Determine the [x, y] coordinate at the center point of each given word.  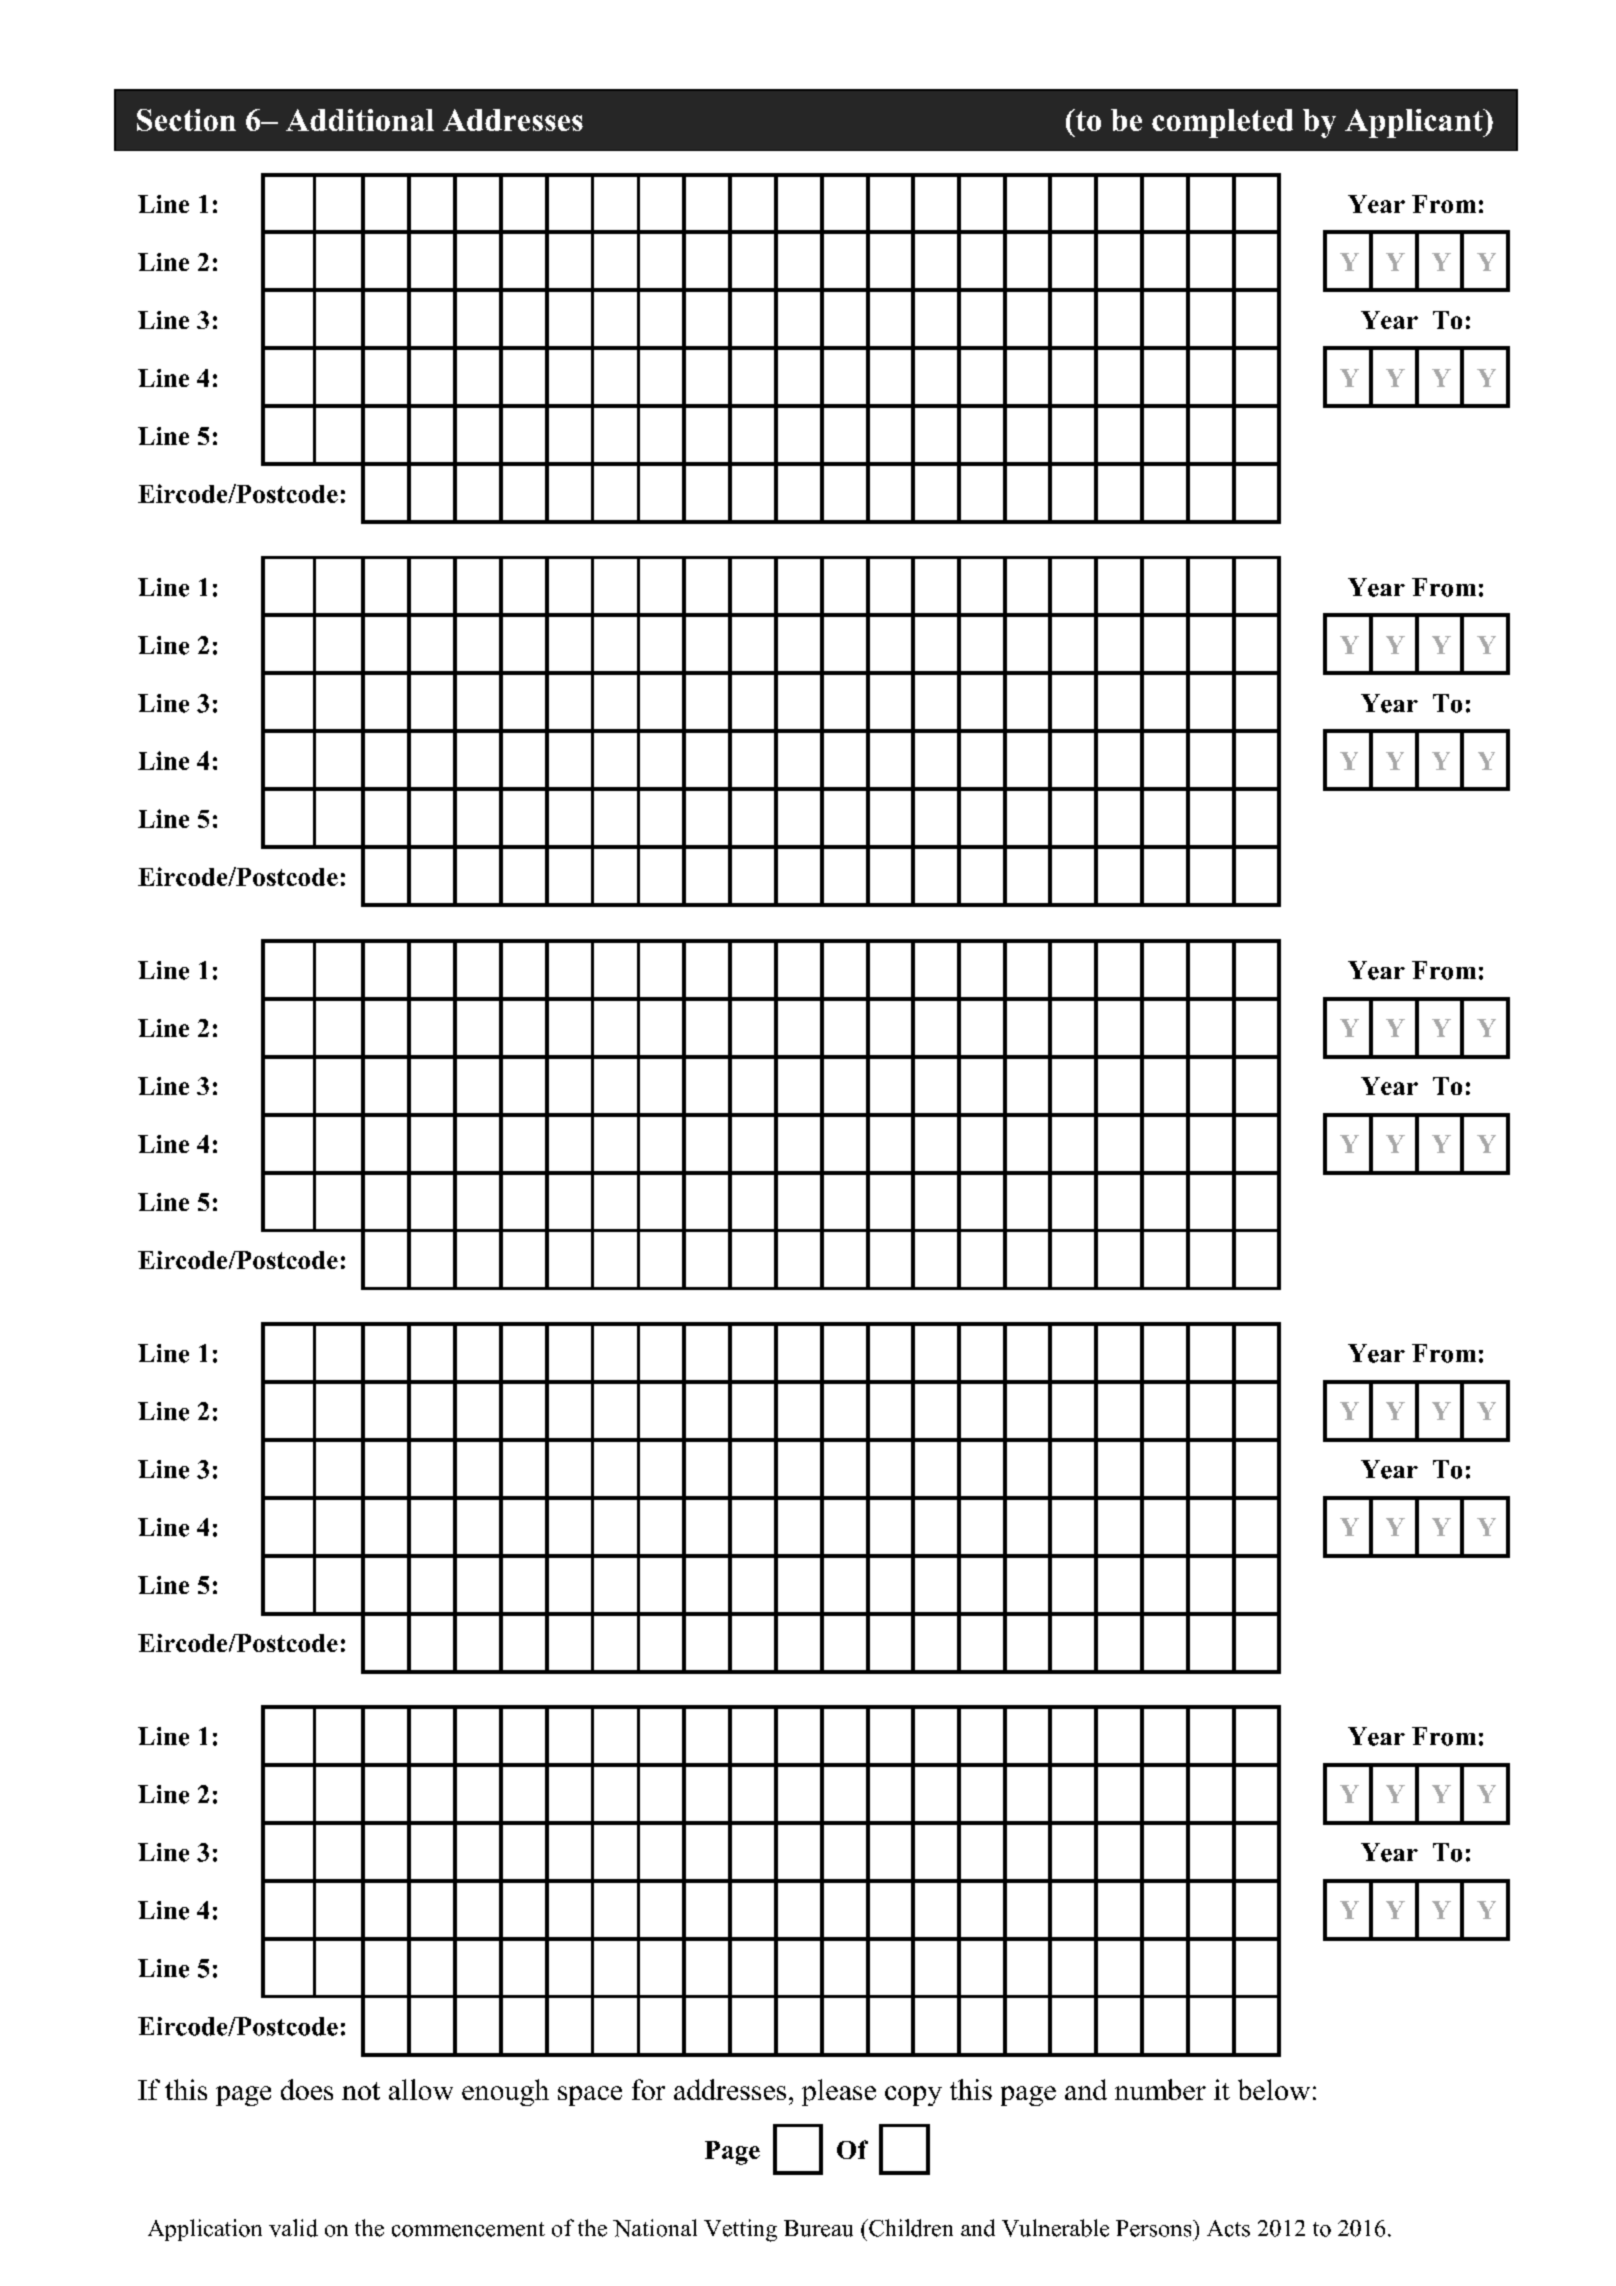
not [361, 2091]
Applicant [1415, 123]
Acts [1228, 2228]
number [1160, 2089]
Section [186, 120]
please [839, 2092]
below [1274, 2089]
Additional [360, 120]
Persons [1155, 2228]
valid [293, 2228]
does [307, 2089]
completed [1222, 123]
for [648, 2089]
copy [913, 2096]
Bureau [818, 2228]
